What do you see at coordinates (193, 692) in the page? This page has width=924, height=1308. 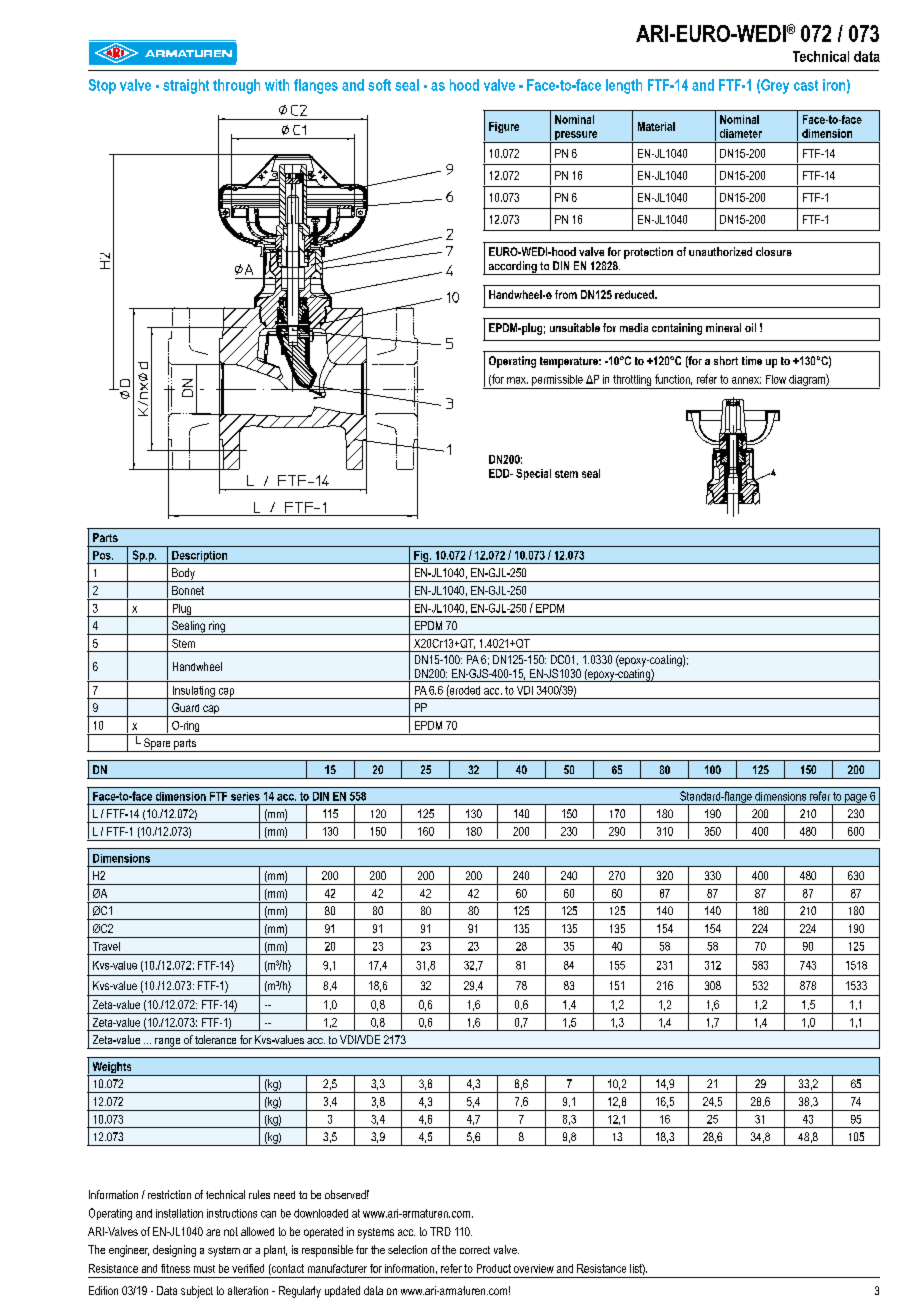 I see `Insulating` at bounding box center [193, 692].
